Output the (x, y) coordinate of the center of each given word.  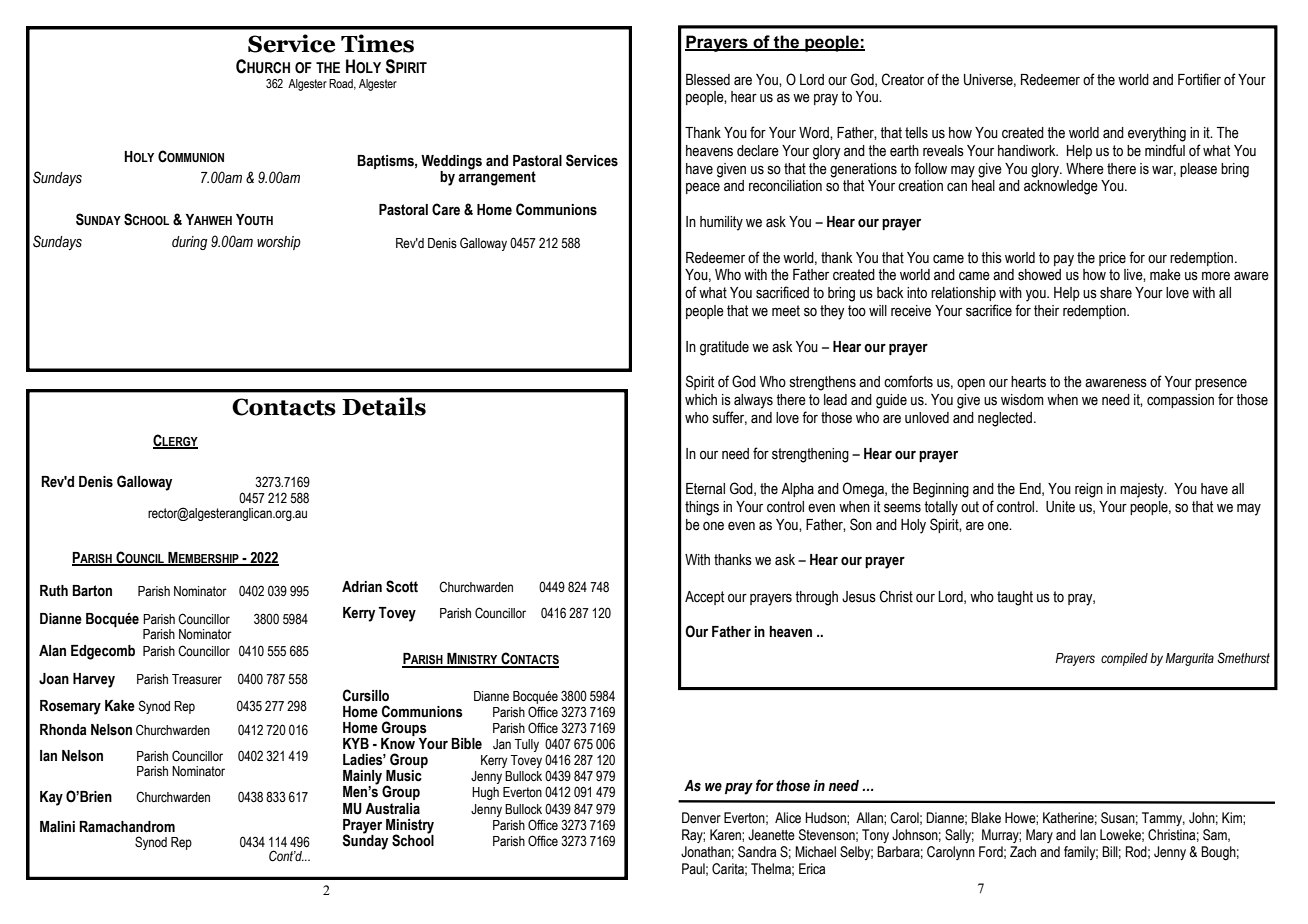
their (1046, 311)
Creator (903, 79)
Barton (92, 591)
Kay (51, 798)
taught (1015, 598)
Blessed (708, 80)
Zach (1023, 852)
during (189, 243)
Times (377, 43)
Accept (704, 598)
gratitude (724, 348)
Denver (701, 818)
